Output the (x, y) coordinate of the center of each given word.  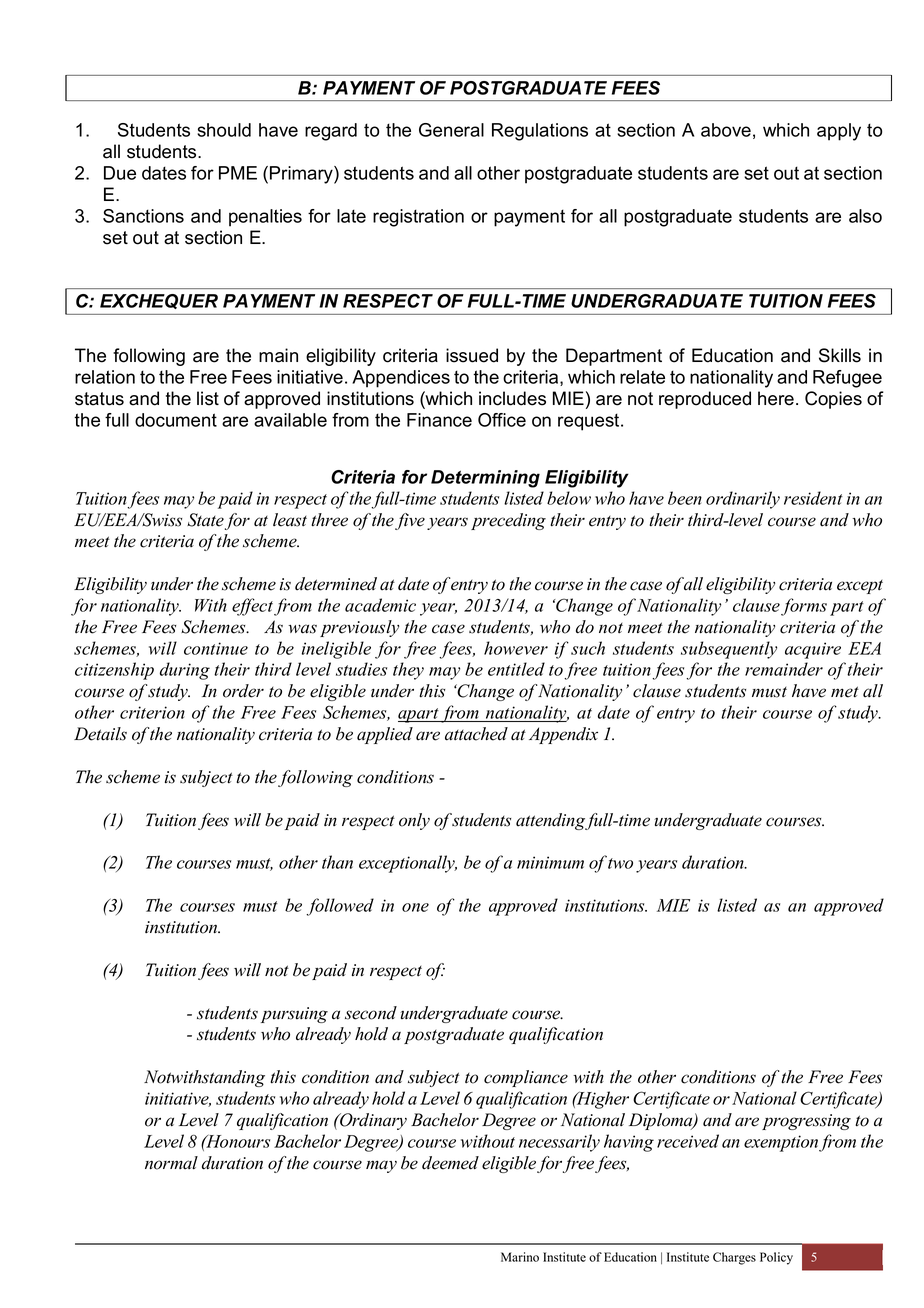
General (451, 130)
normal (171, 1163)
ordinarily (743, 500)
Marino (520, 1257)
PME (238, 173)
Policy (776, 1258)
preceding (508, 521)
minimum (550, 862)
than (337, 862)
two (620, 863)
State (205, 520)
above (726, 130)
